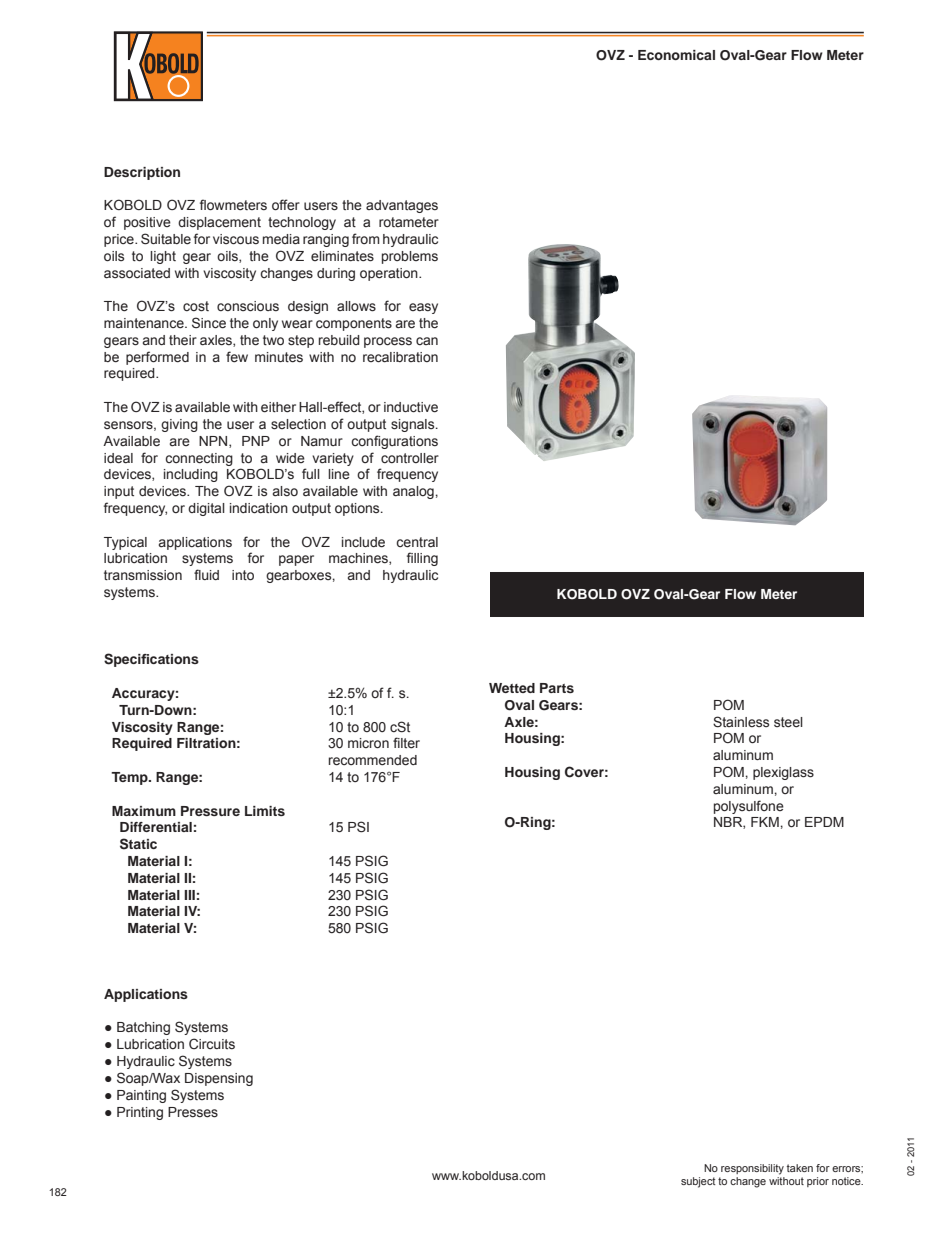 This page has width=952, height=1233. Describe the element at coordinates (193, 1112) in the page. I see `Presses` at that location.
